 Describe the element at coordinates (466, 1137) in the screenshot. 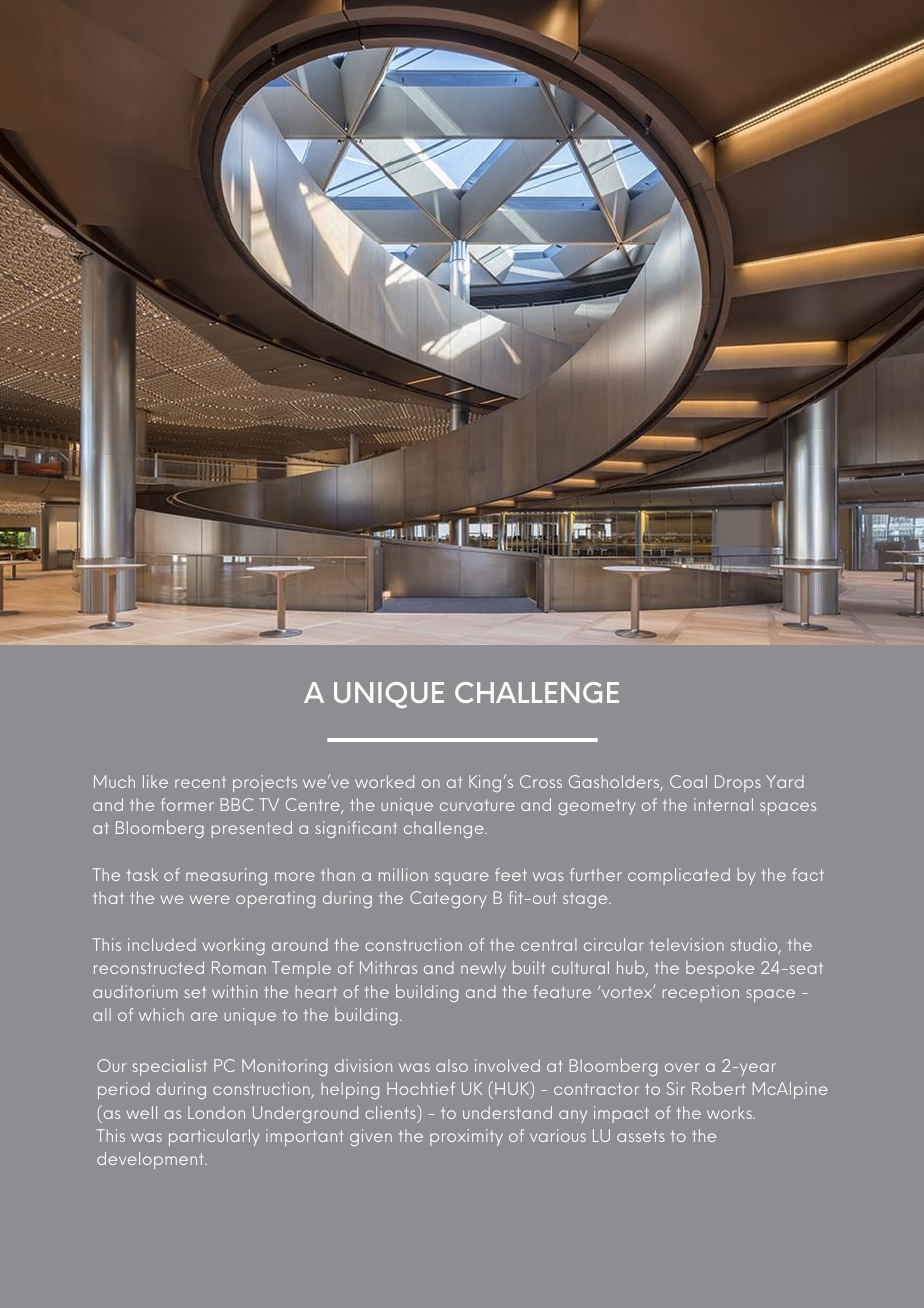

I see `proximity` at that location.
